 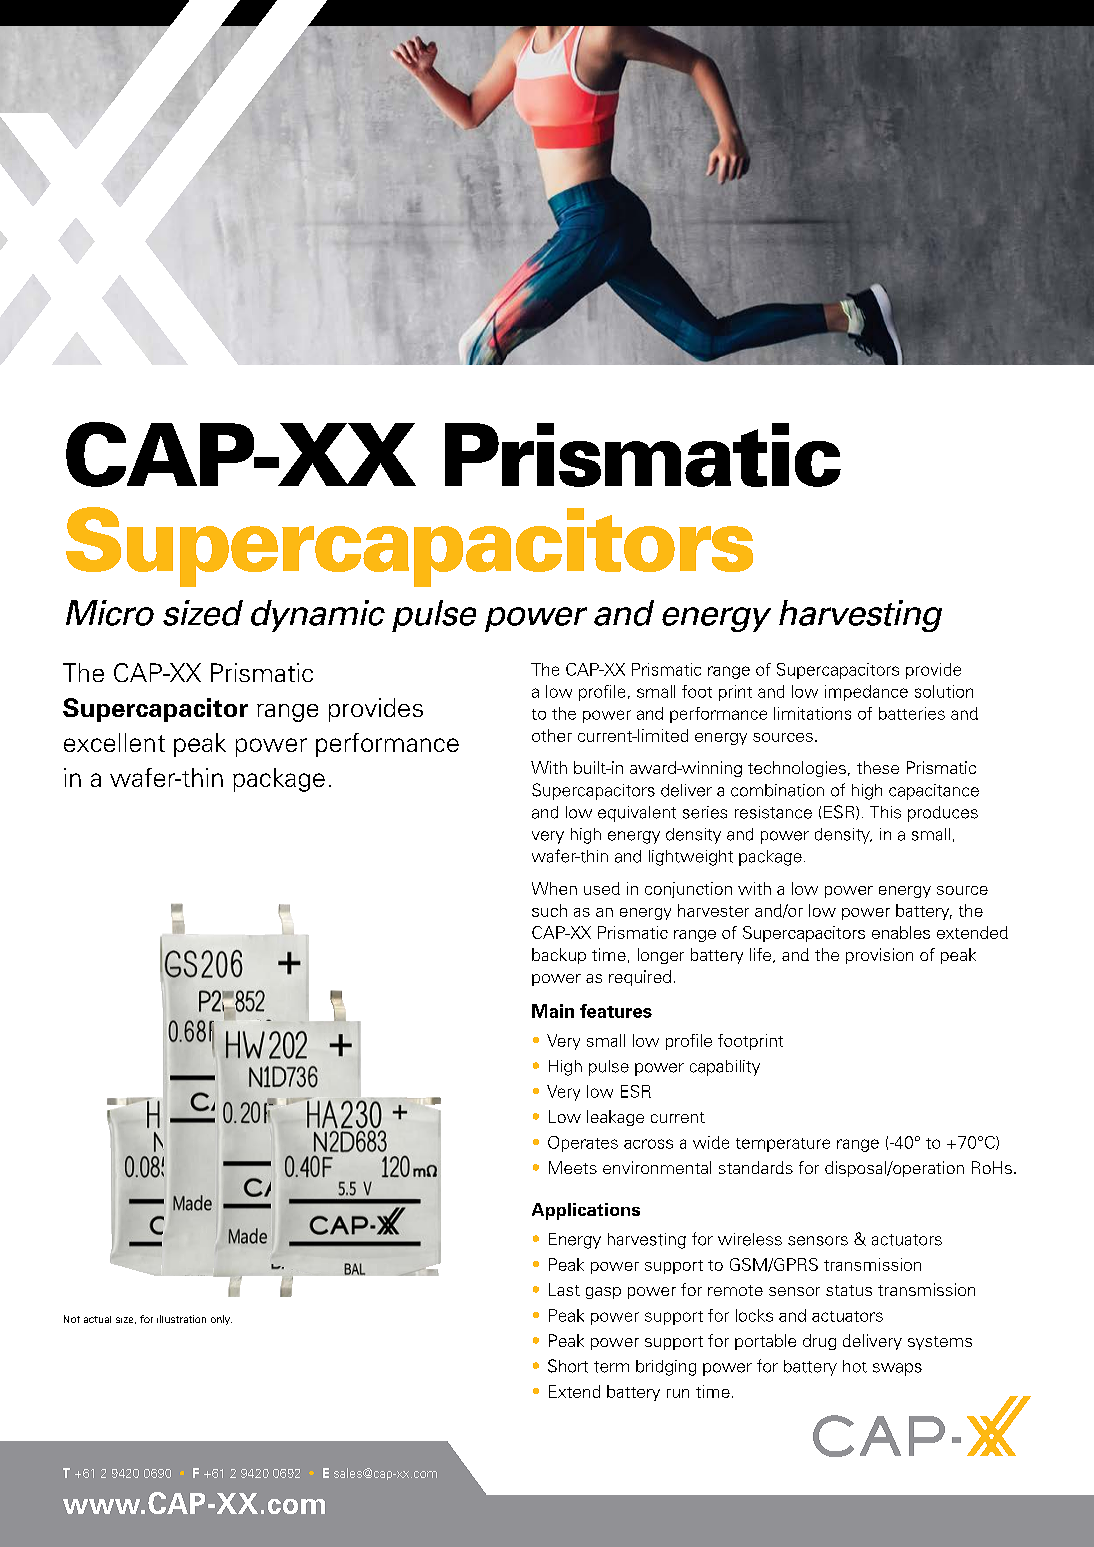 I want to click on Applications, so click(x=586, y=1211).
